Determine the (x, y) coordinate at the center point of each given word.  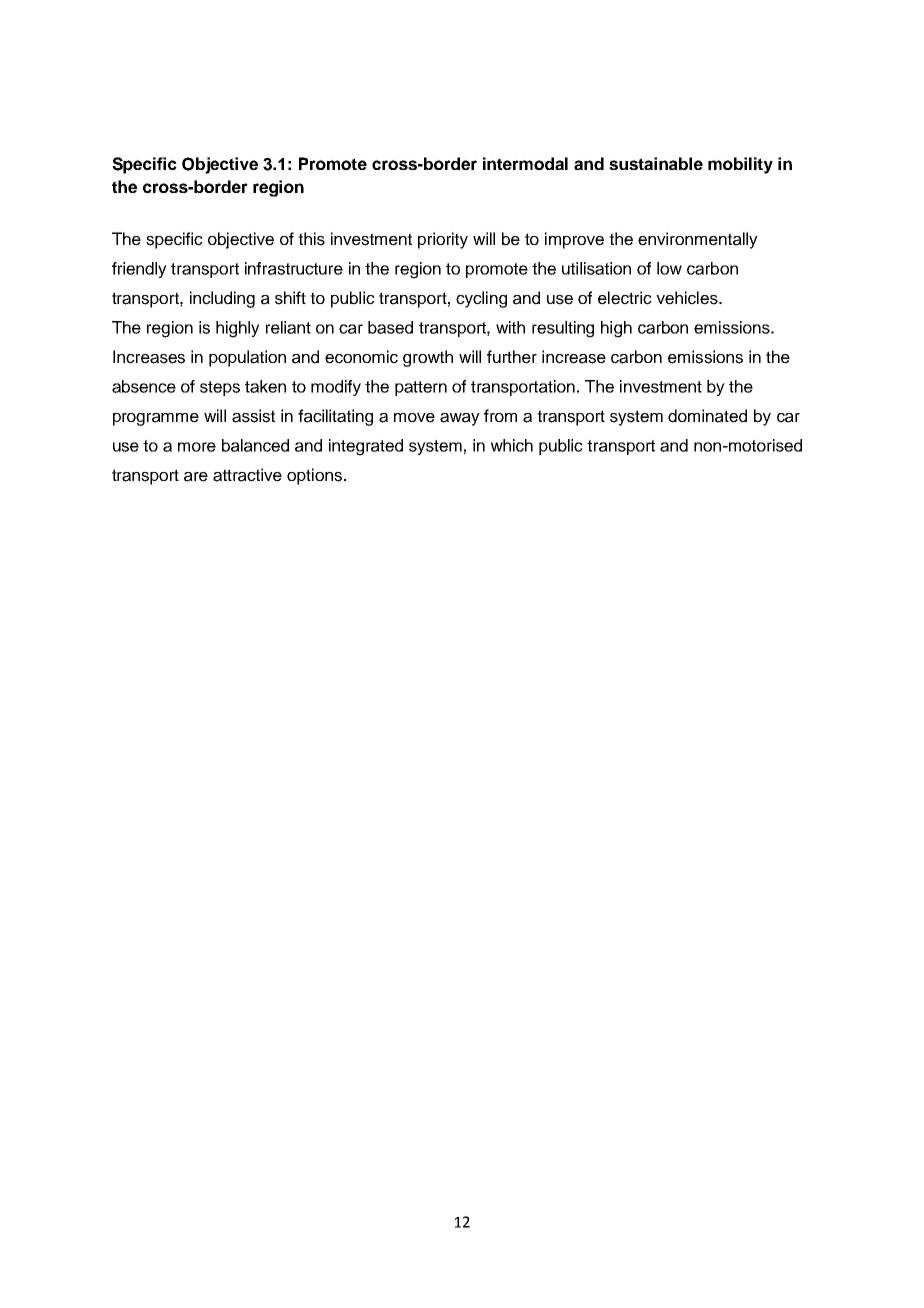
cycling (481, 299)
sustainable (656, 163)
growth (428, 358)
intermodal (525, 163)
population (247, 358)
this (311, 239)
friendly (139, 270)
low (669, 268)
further (512, 357)
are (196, 477)
